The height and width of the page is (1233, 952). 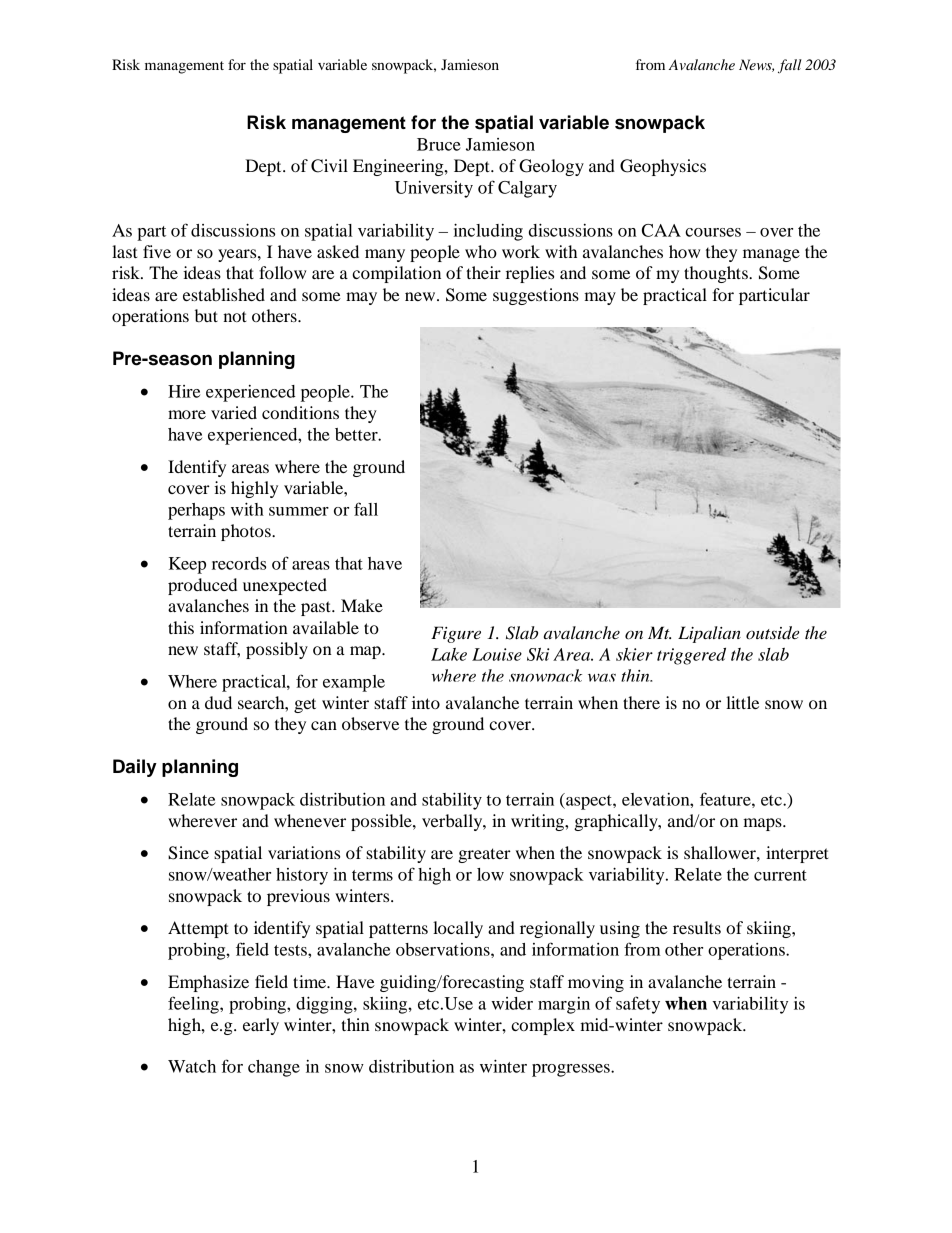 What do you see at coordinates (638, 1005) in the page?
I see `safety` at bounding box center [638, 1005].
